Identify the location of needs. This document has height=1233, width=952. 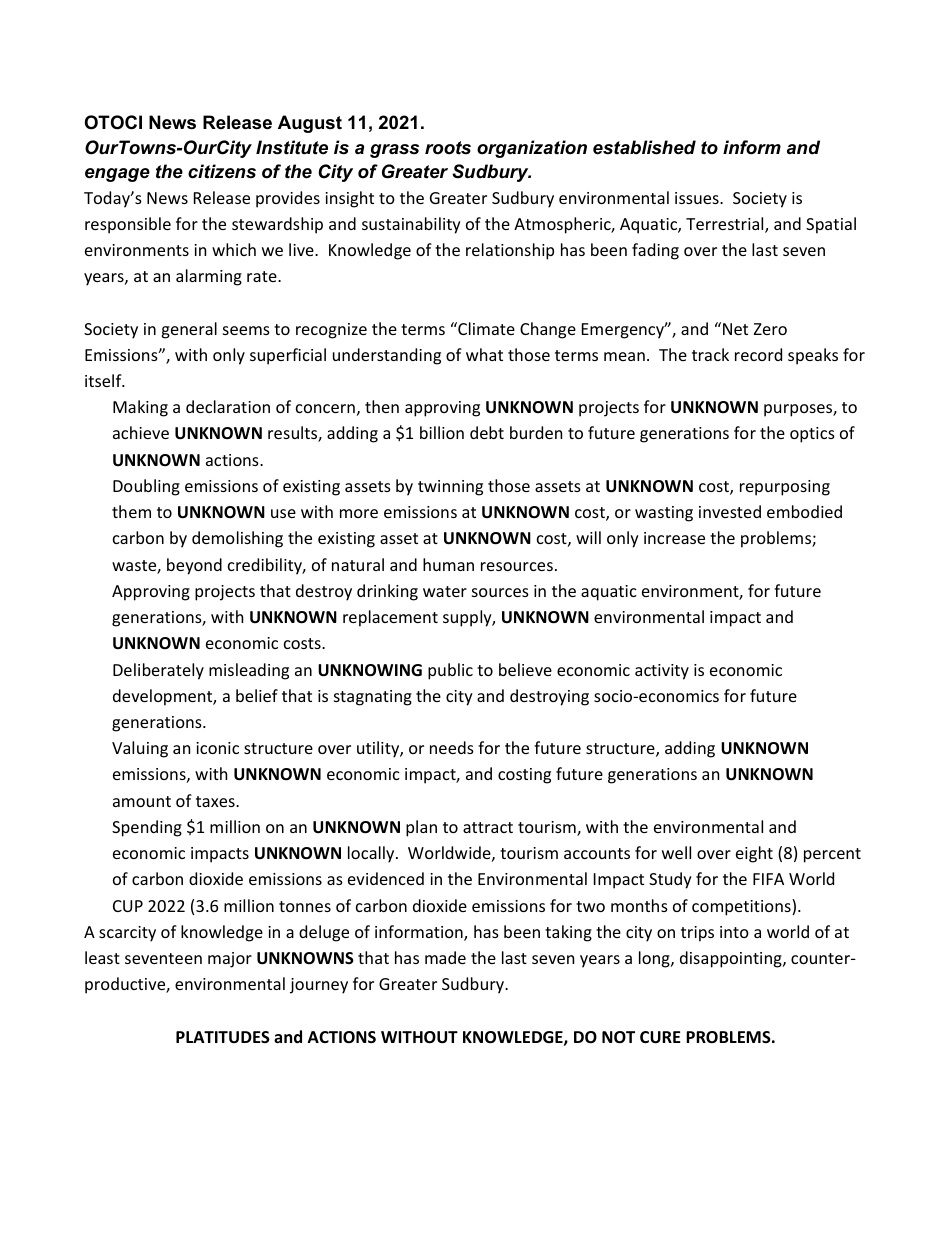
(452, 747).
